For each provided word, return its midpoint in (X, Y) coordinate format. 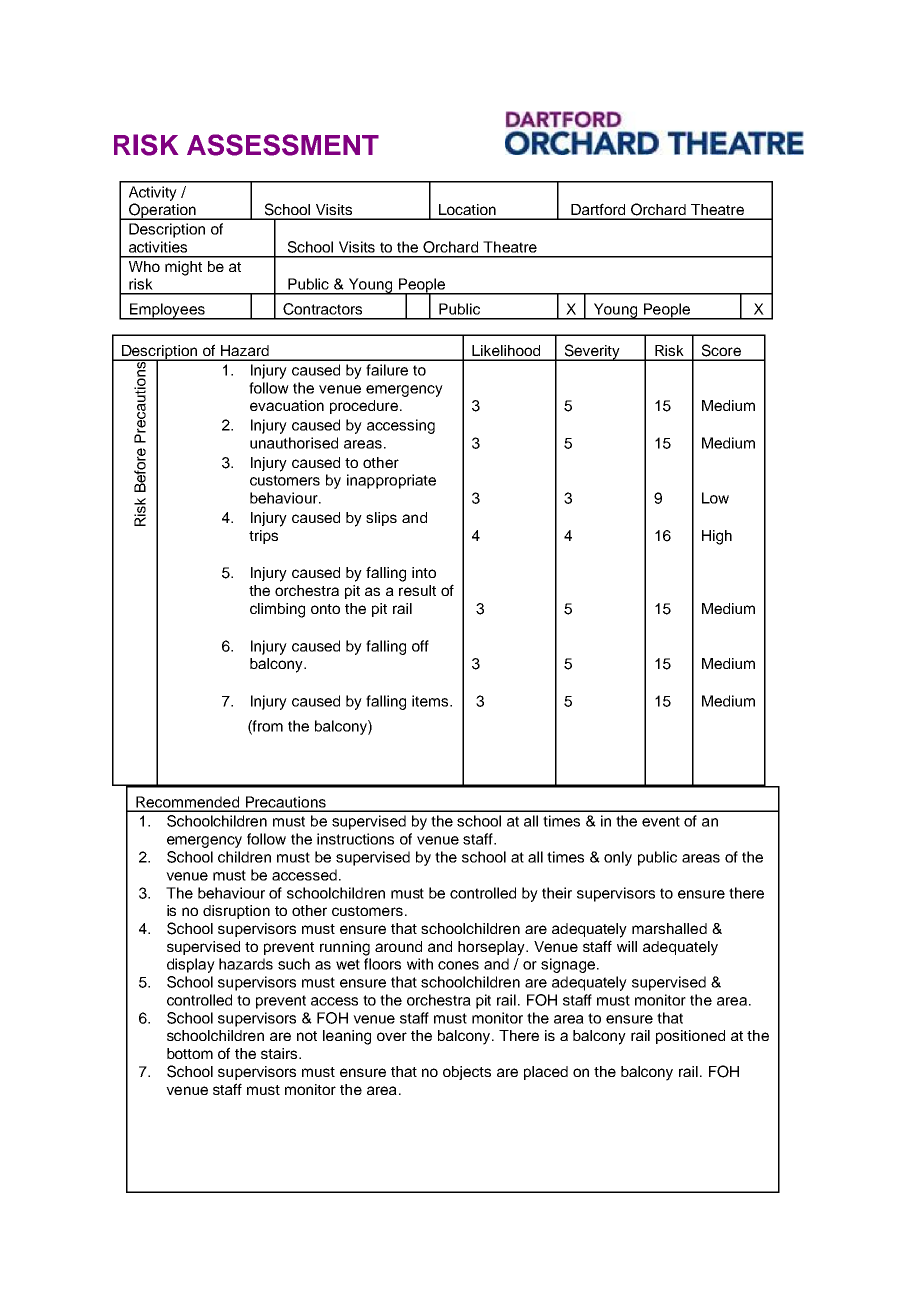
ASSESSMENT (283, 145)
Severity (592, 352)
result (417, 590)
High (717, 537)
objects (467, 1073)
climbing (277, 610)
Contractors (322, 309)
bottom (190, 1053)
